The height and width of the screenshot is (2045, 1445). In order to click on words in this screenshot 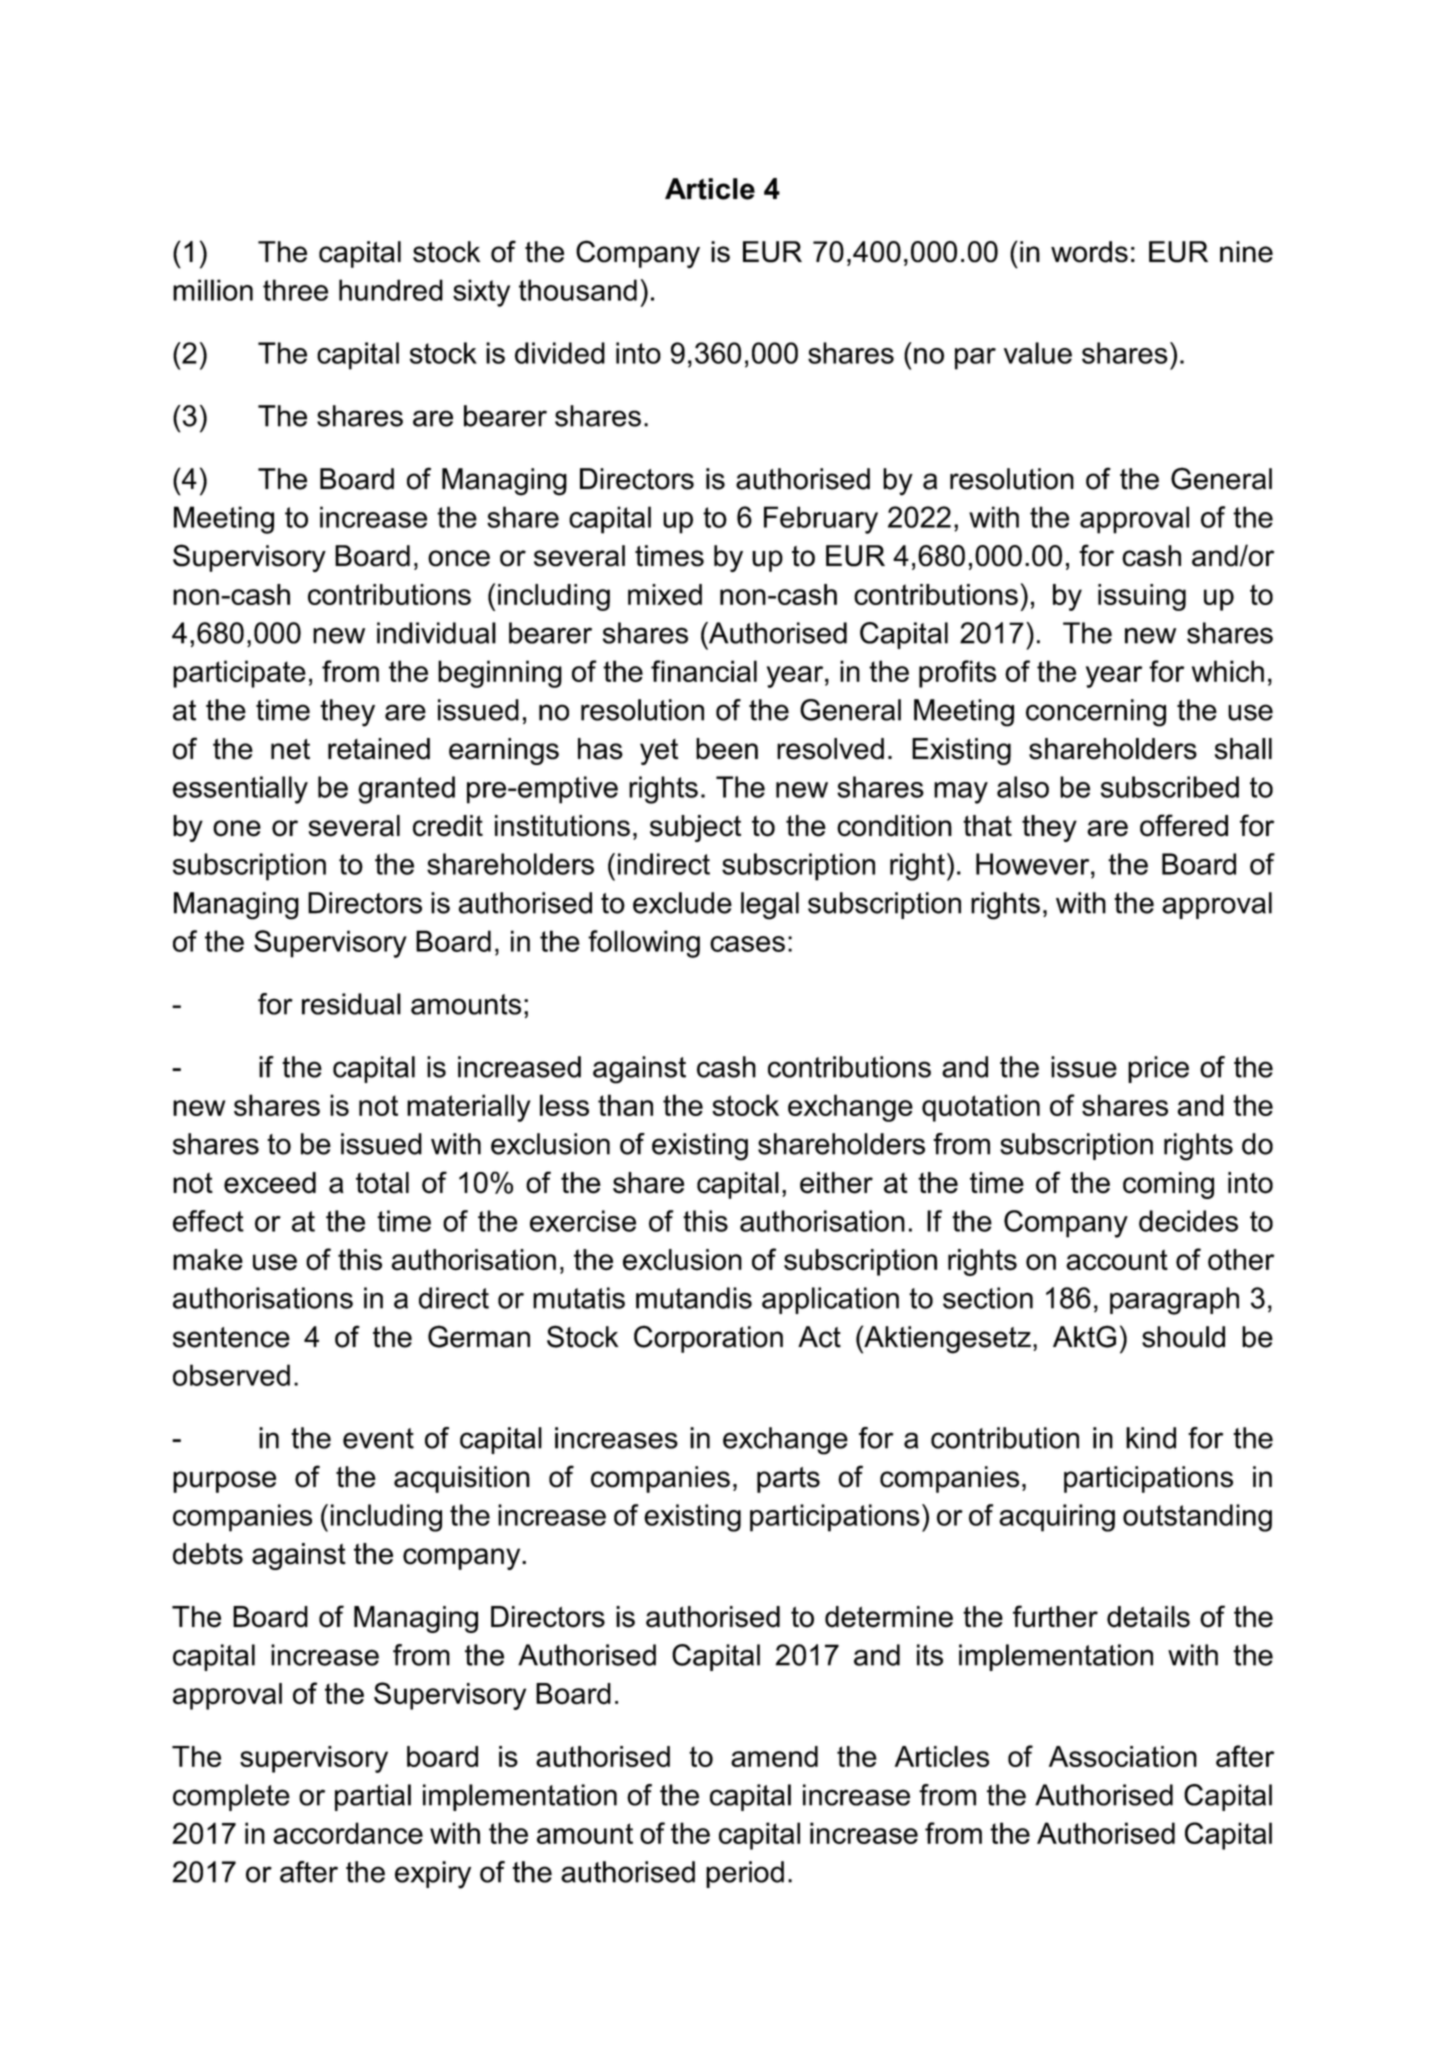, I will do `click(1089, 252)`.
